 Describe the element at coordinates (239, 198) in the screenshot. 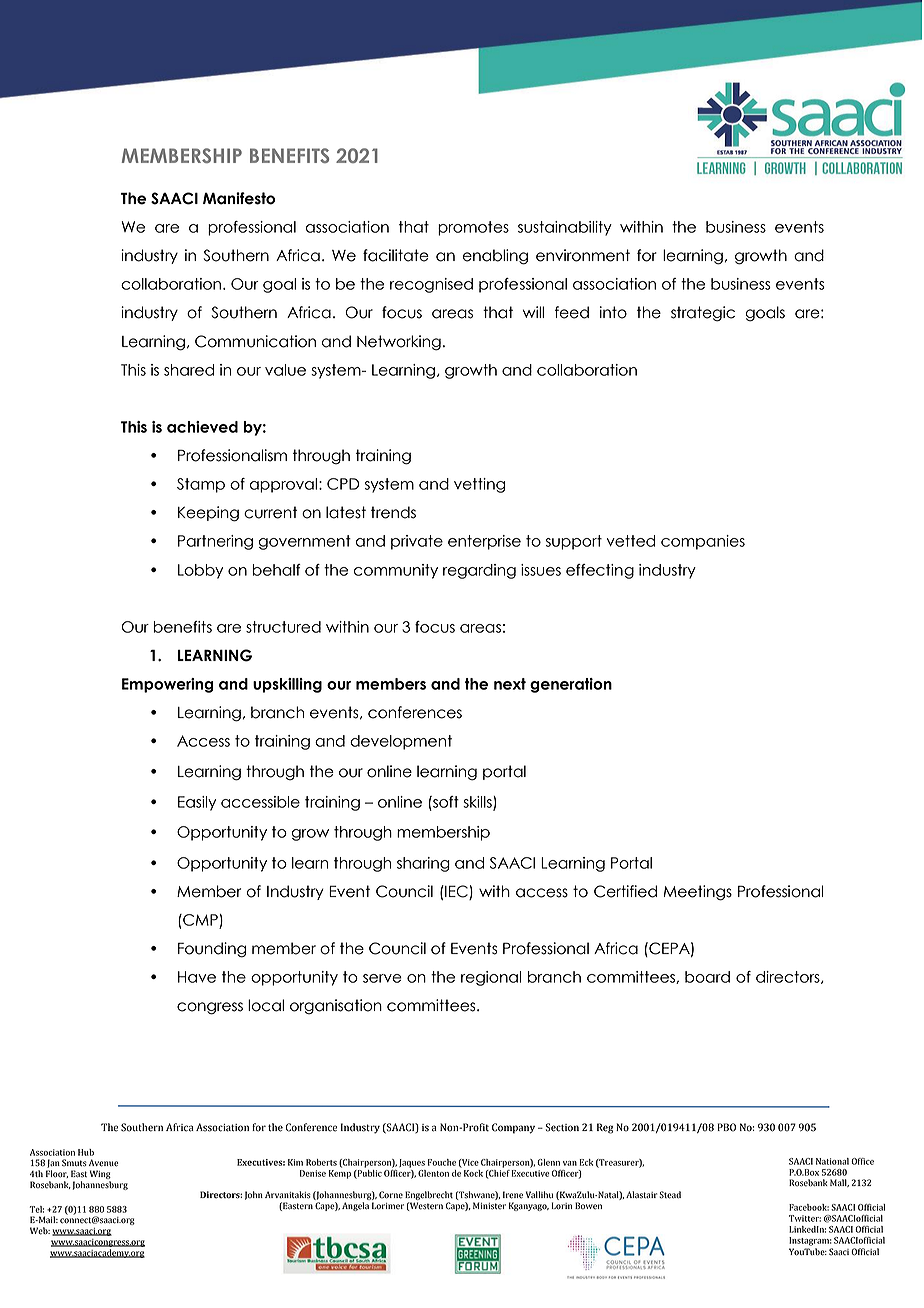

I see `Manifesto` at that location.
